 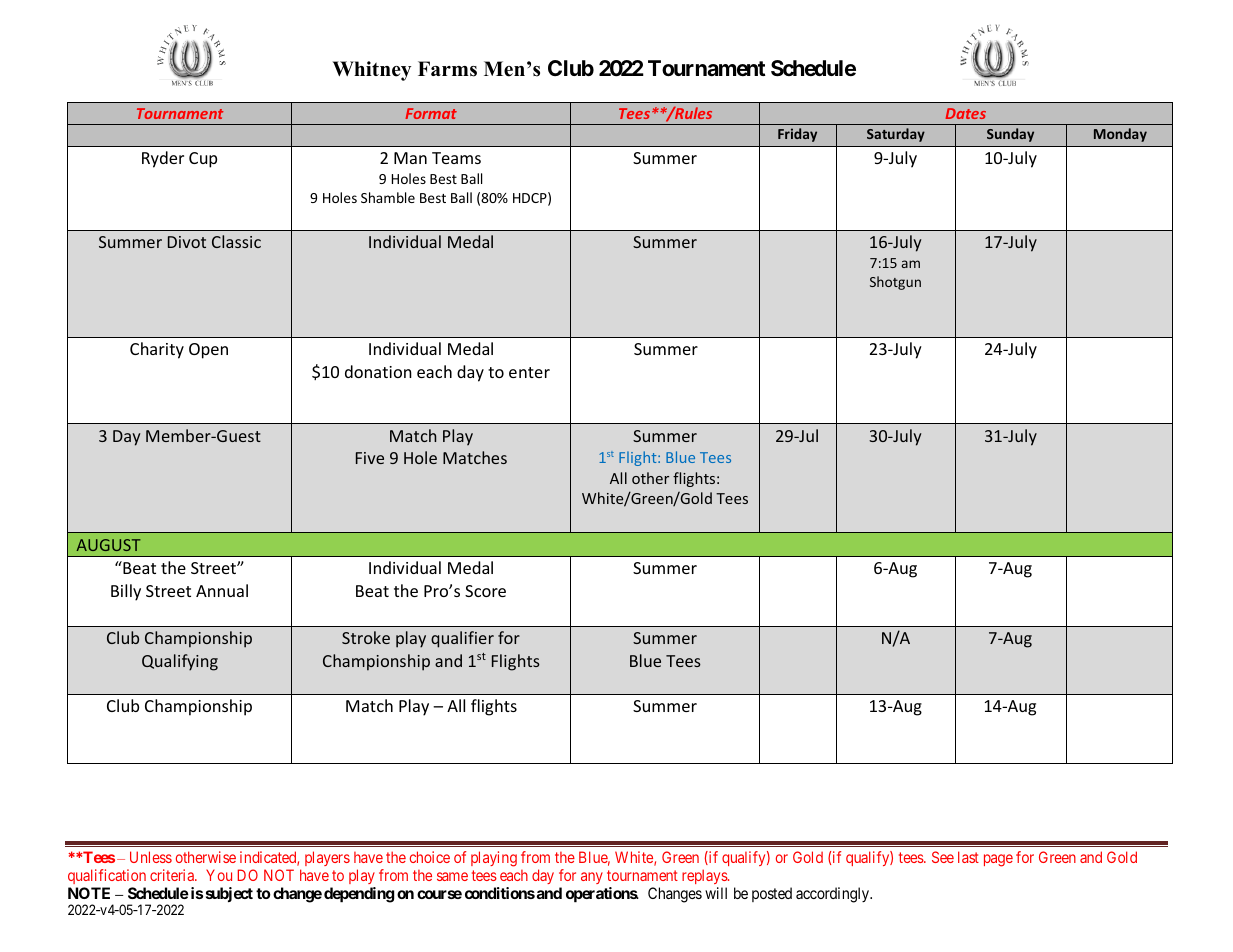 What do you see at coordinates (895, 283) in the screenshot?
I see `Shotgun` at bounding box center [895, 283].
